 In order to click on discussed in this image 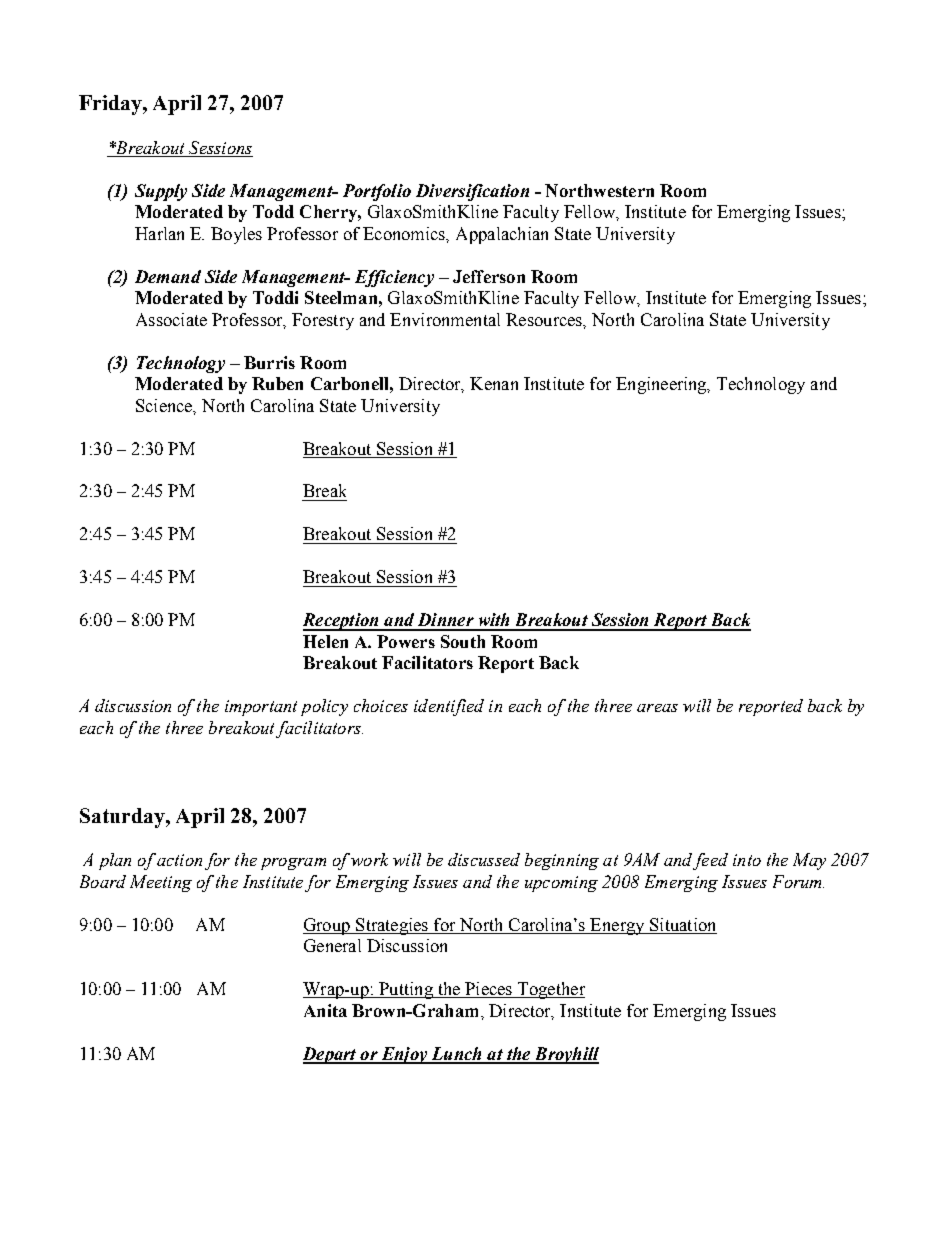, I will do `click(484, 859)`.
